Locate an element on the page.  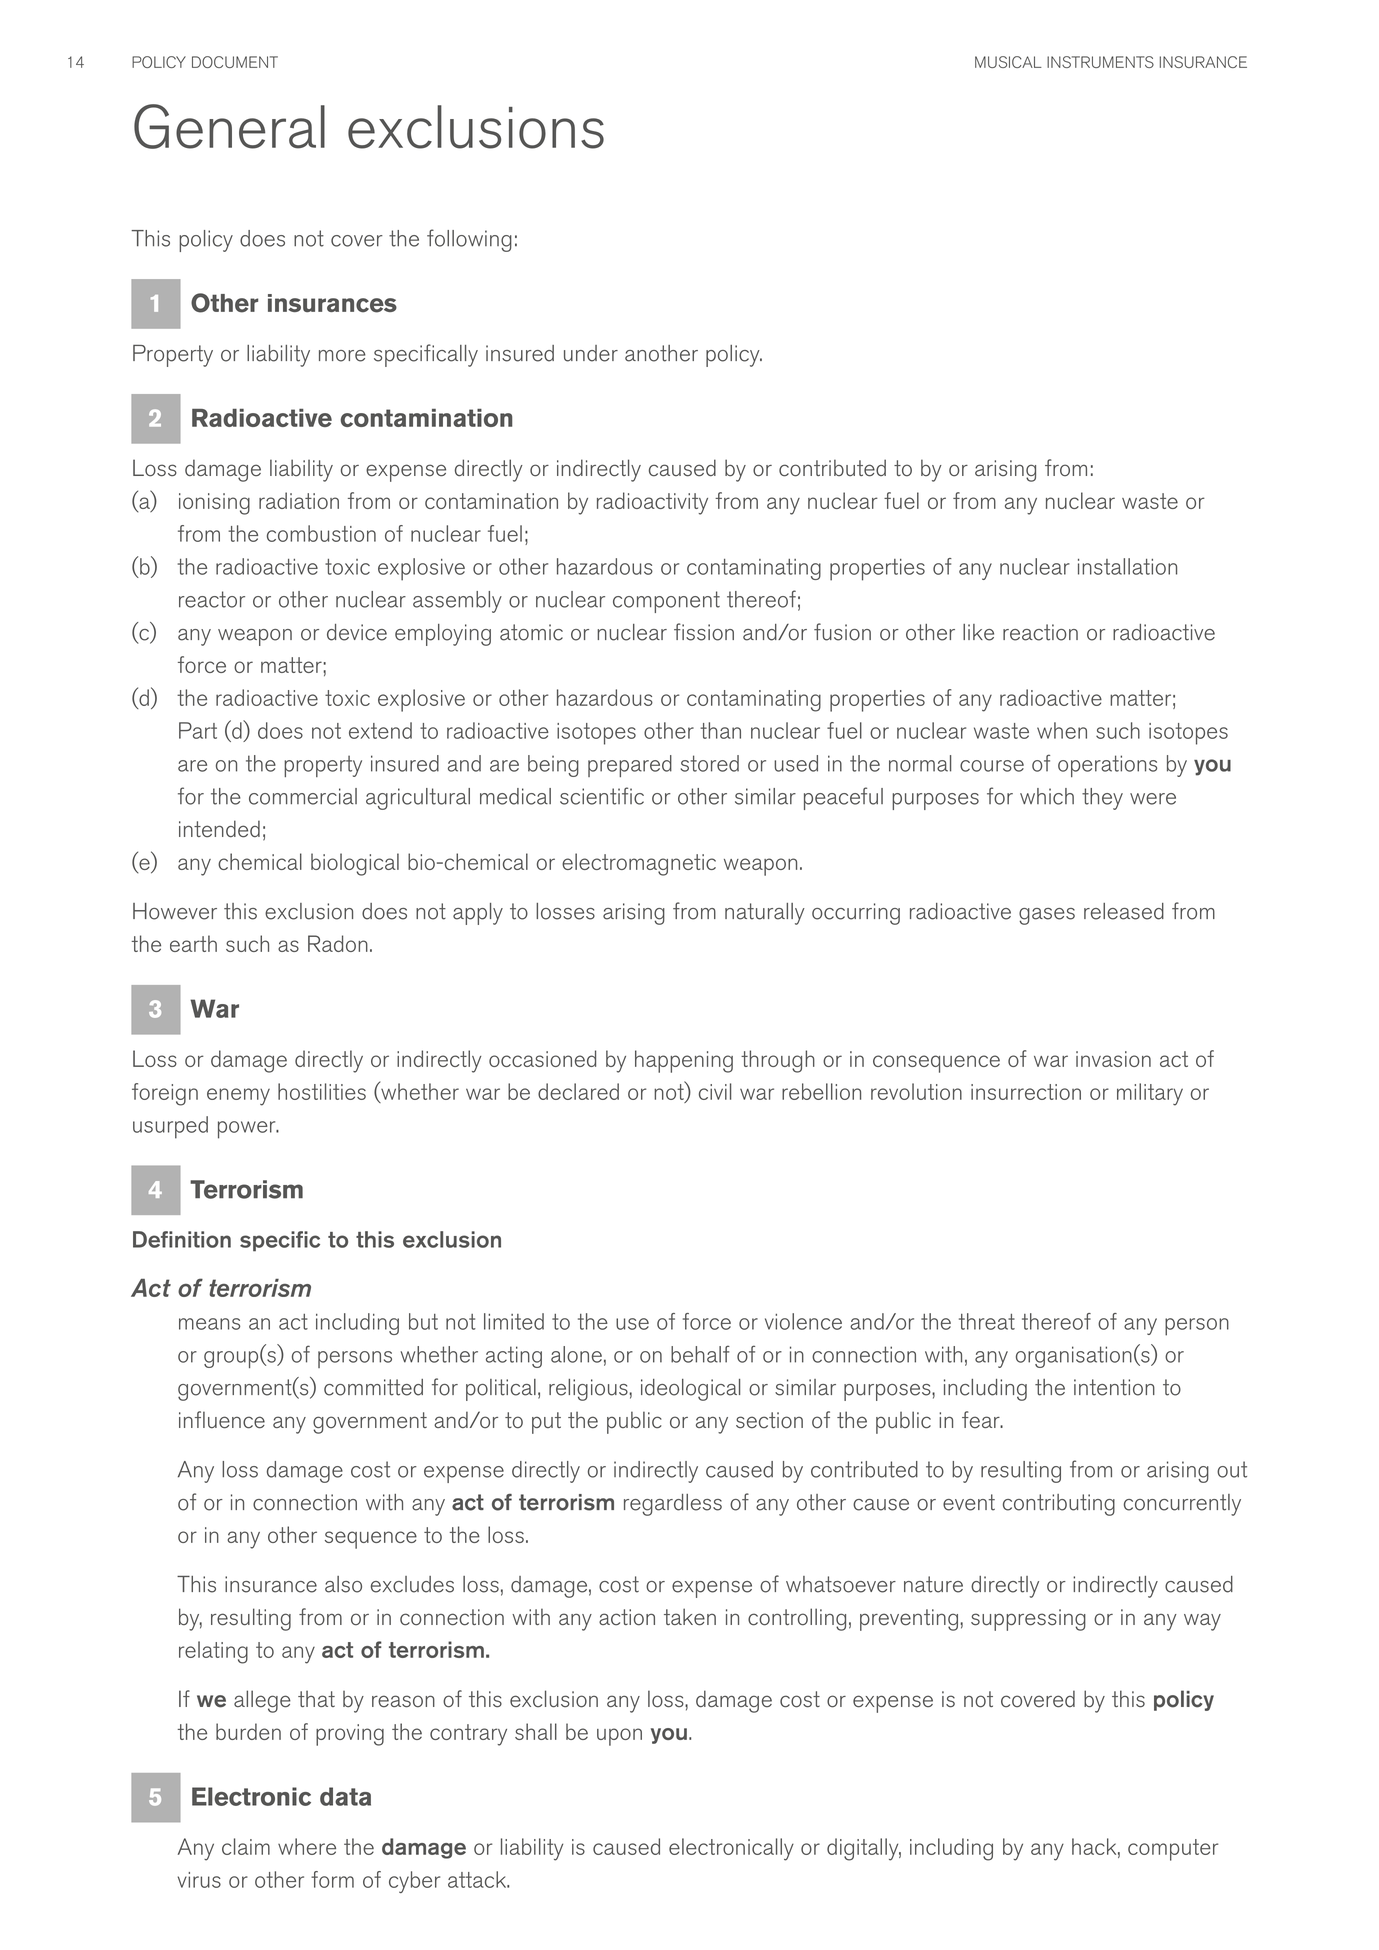
following is located at coordinates (469, 240).
